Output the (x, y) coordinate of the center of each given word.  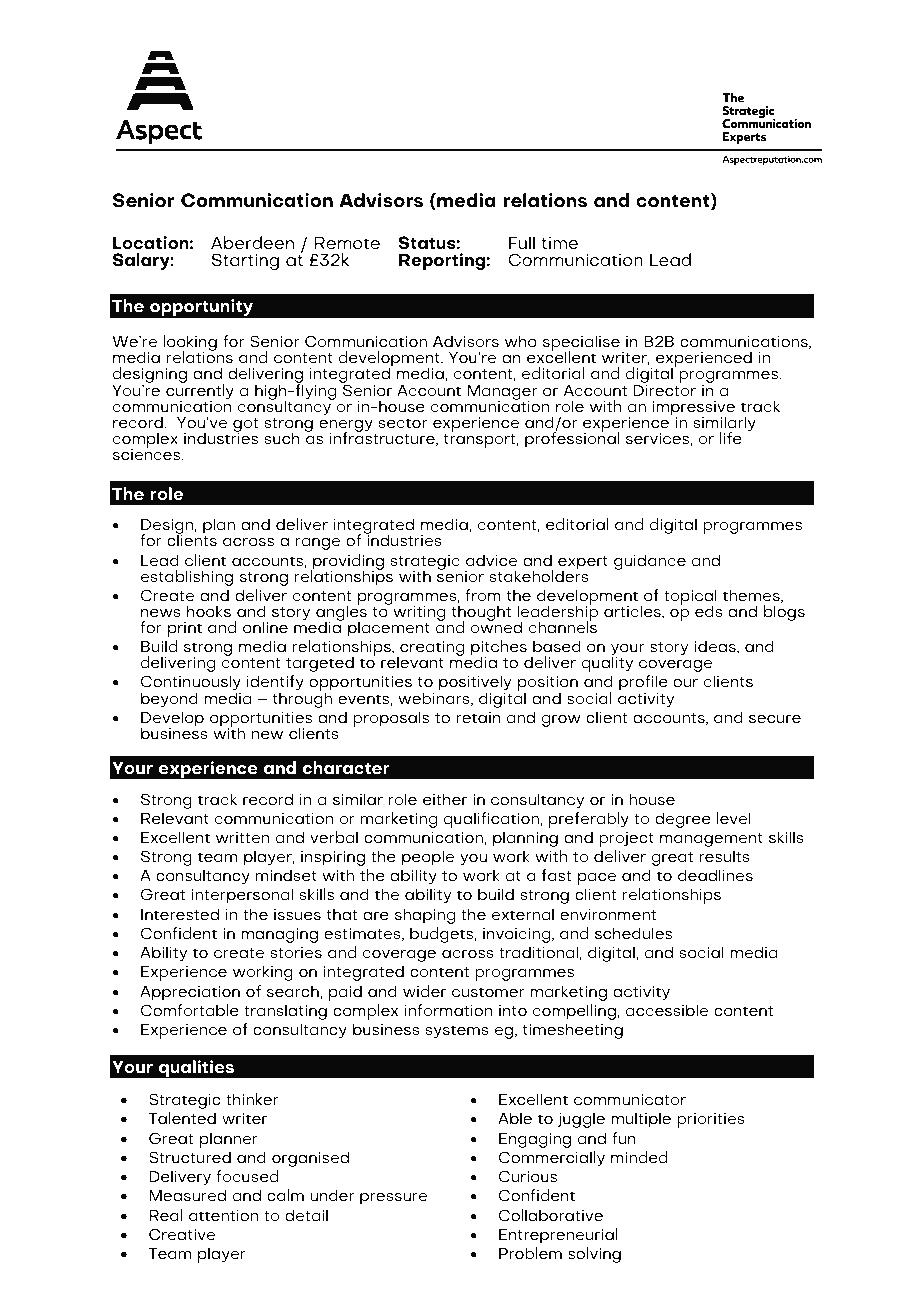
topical (690, 598)
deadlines (715, 875)
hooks (209, 611)
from (483, 595)
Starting (245, 262)
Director (665, 391)
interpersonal (242, 896)
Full (522, 243)
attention (223, 1216)
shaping (425, 916)
